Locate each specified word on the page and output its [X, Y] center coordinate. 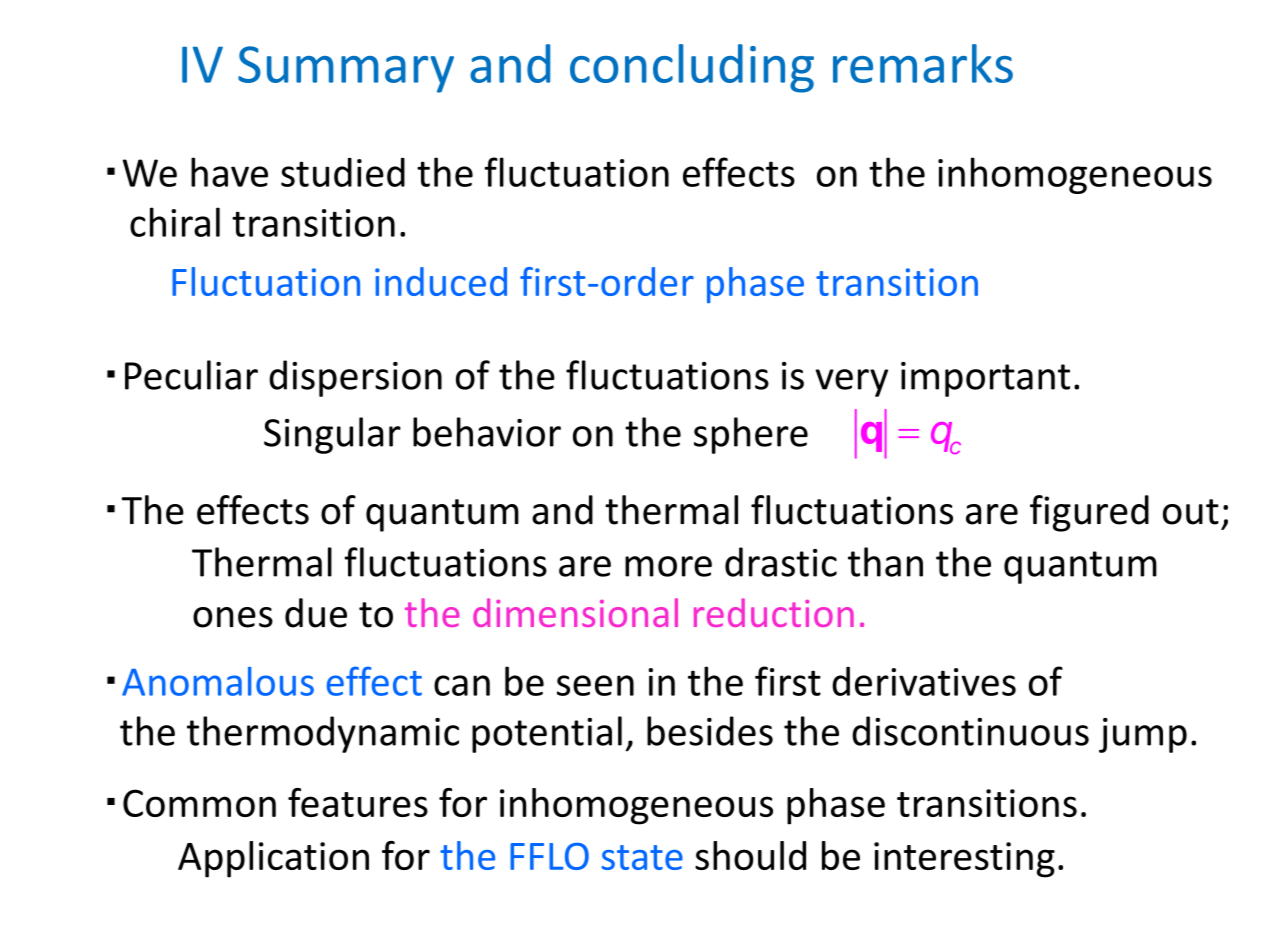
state [642, 857]
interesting [964, 860]
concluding [692, 68]
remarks [923, 63]
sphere [751, 435]
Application [273, 859]
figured [1089, 513]
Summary [346, 69]
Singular [332, 435]
